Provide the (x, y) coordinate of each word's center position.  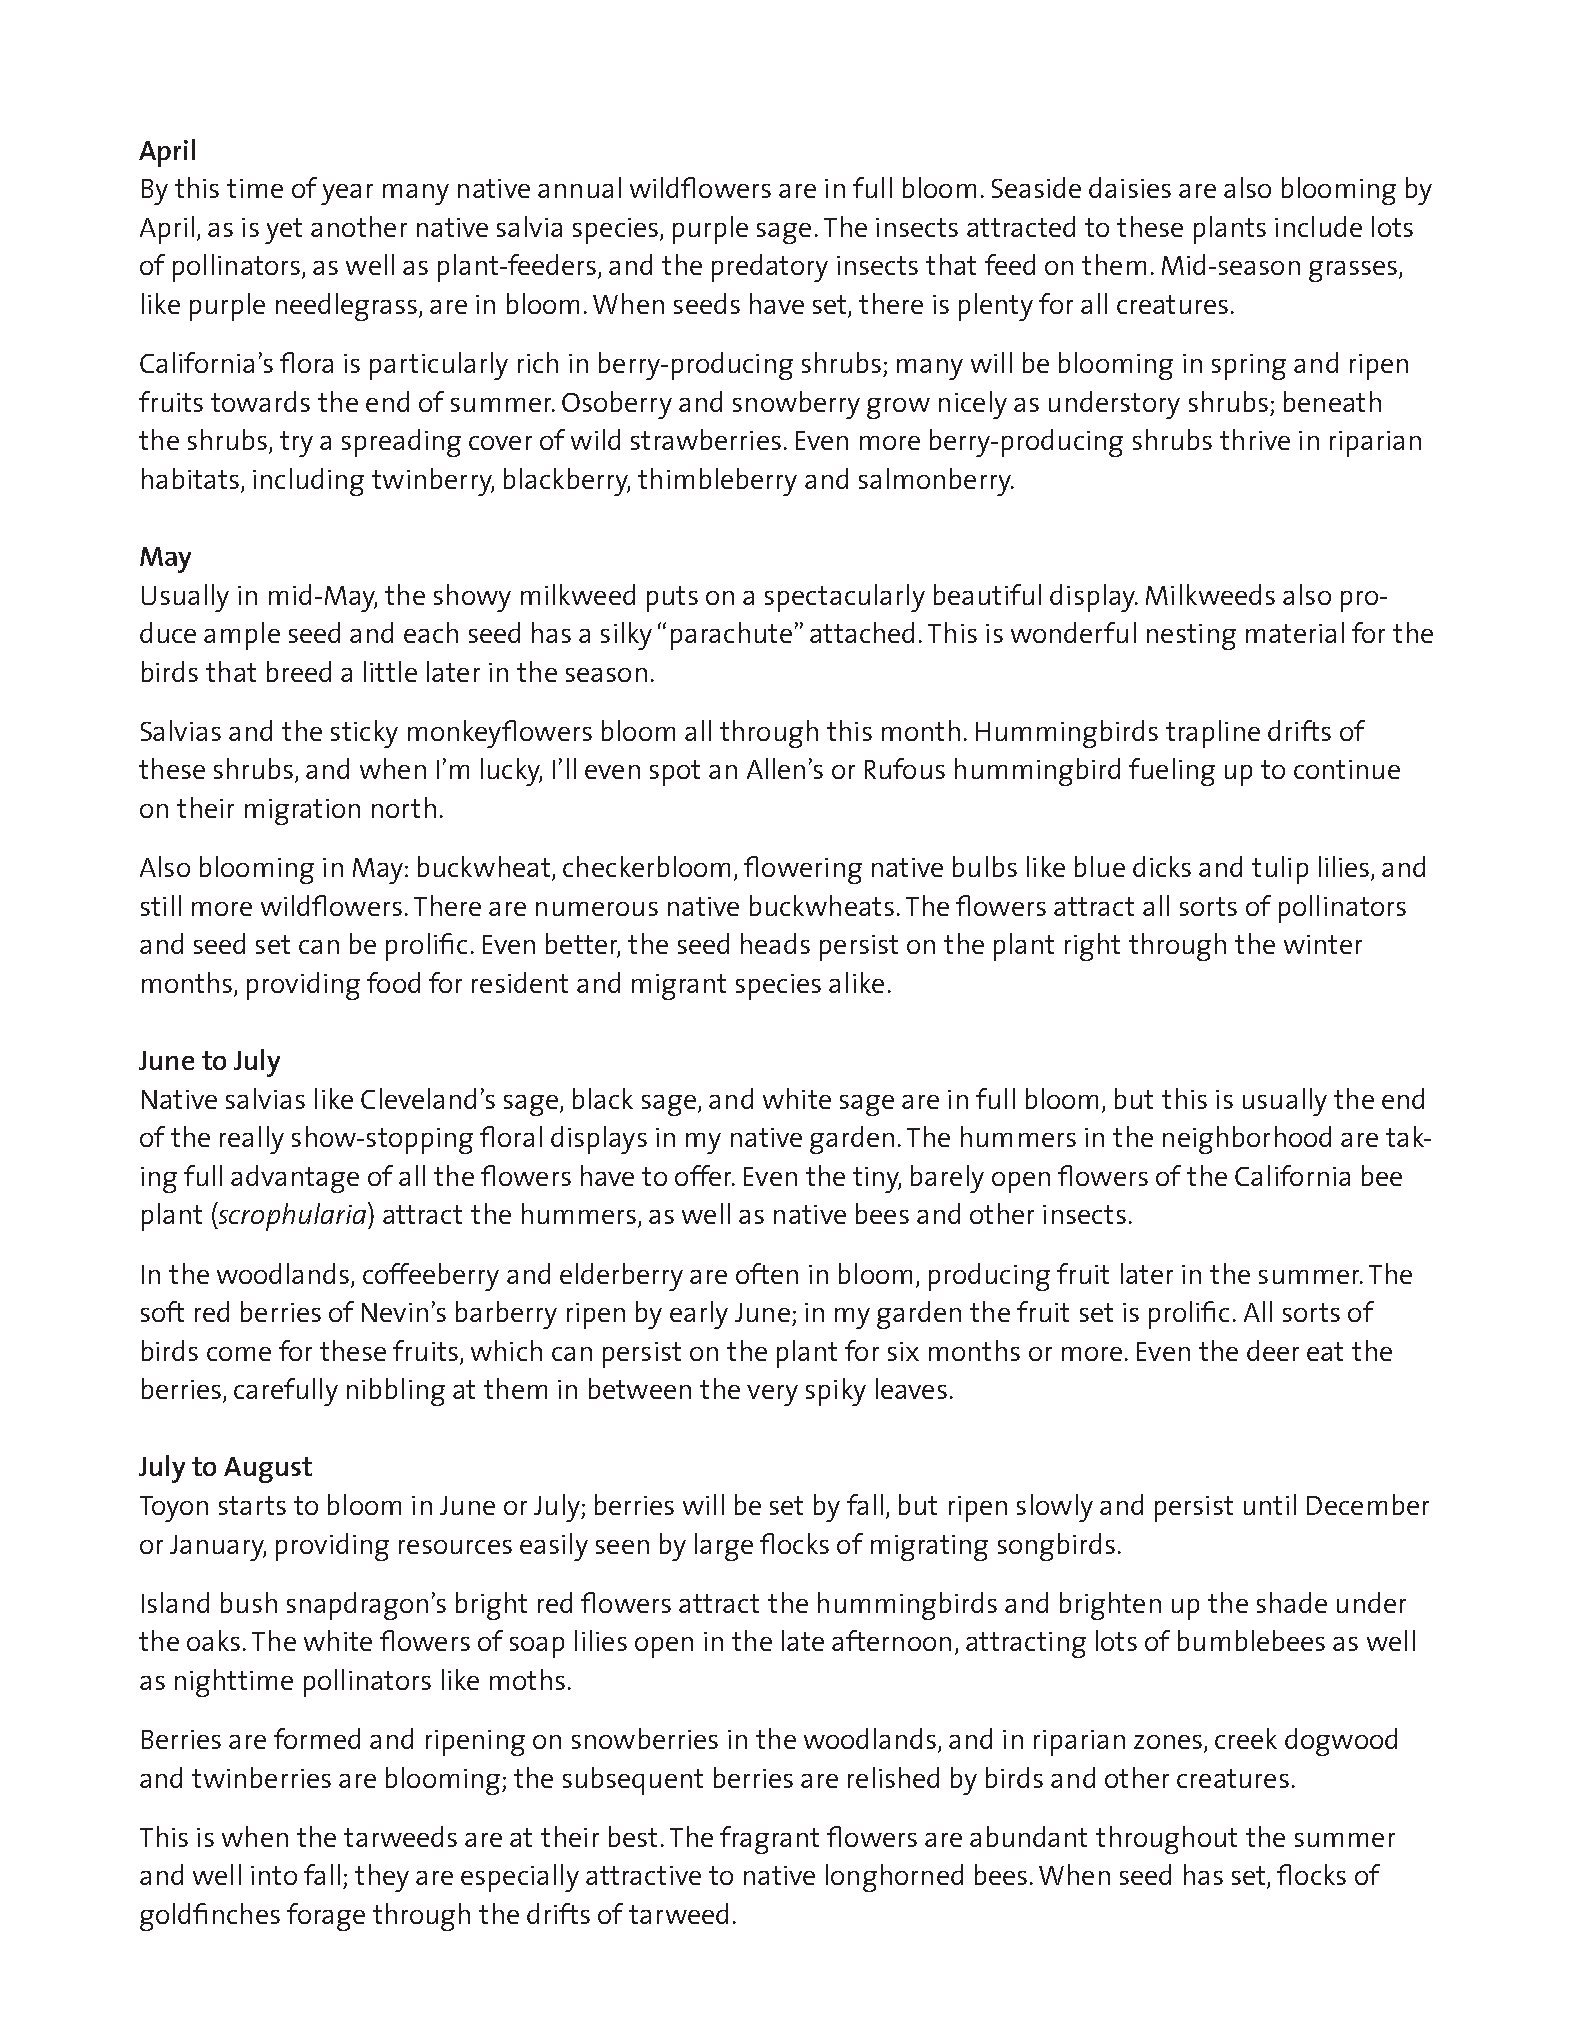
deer (1273, 1350)
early (699, 1315)
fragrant (769, 1840)
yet (283, 231)
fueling (1172, 772)
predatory (770, 268)
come (239, 1354)
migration (302, 812)
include (1318, 226)
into (274, 1875)
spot (675, 773)
